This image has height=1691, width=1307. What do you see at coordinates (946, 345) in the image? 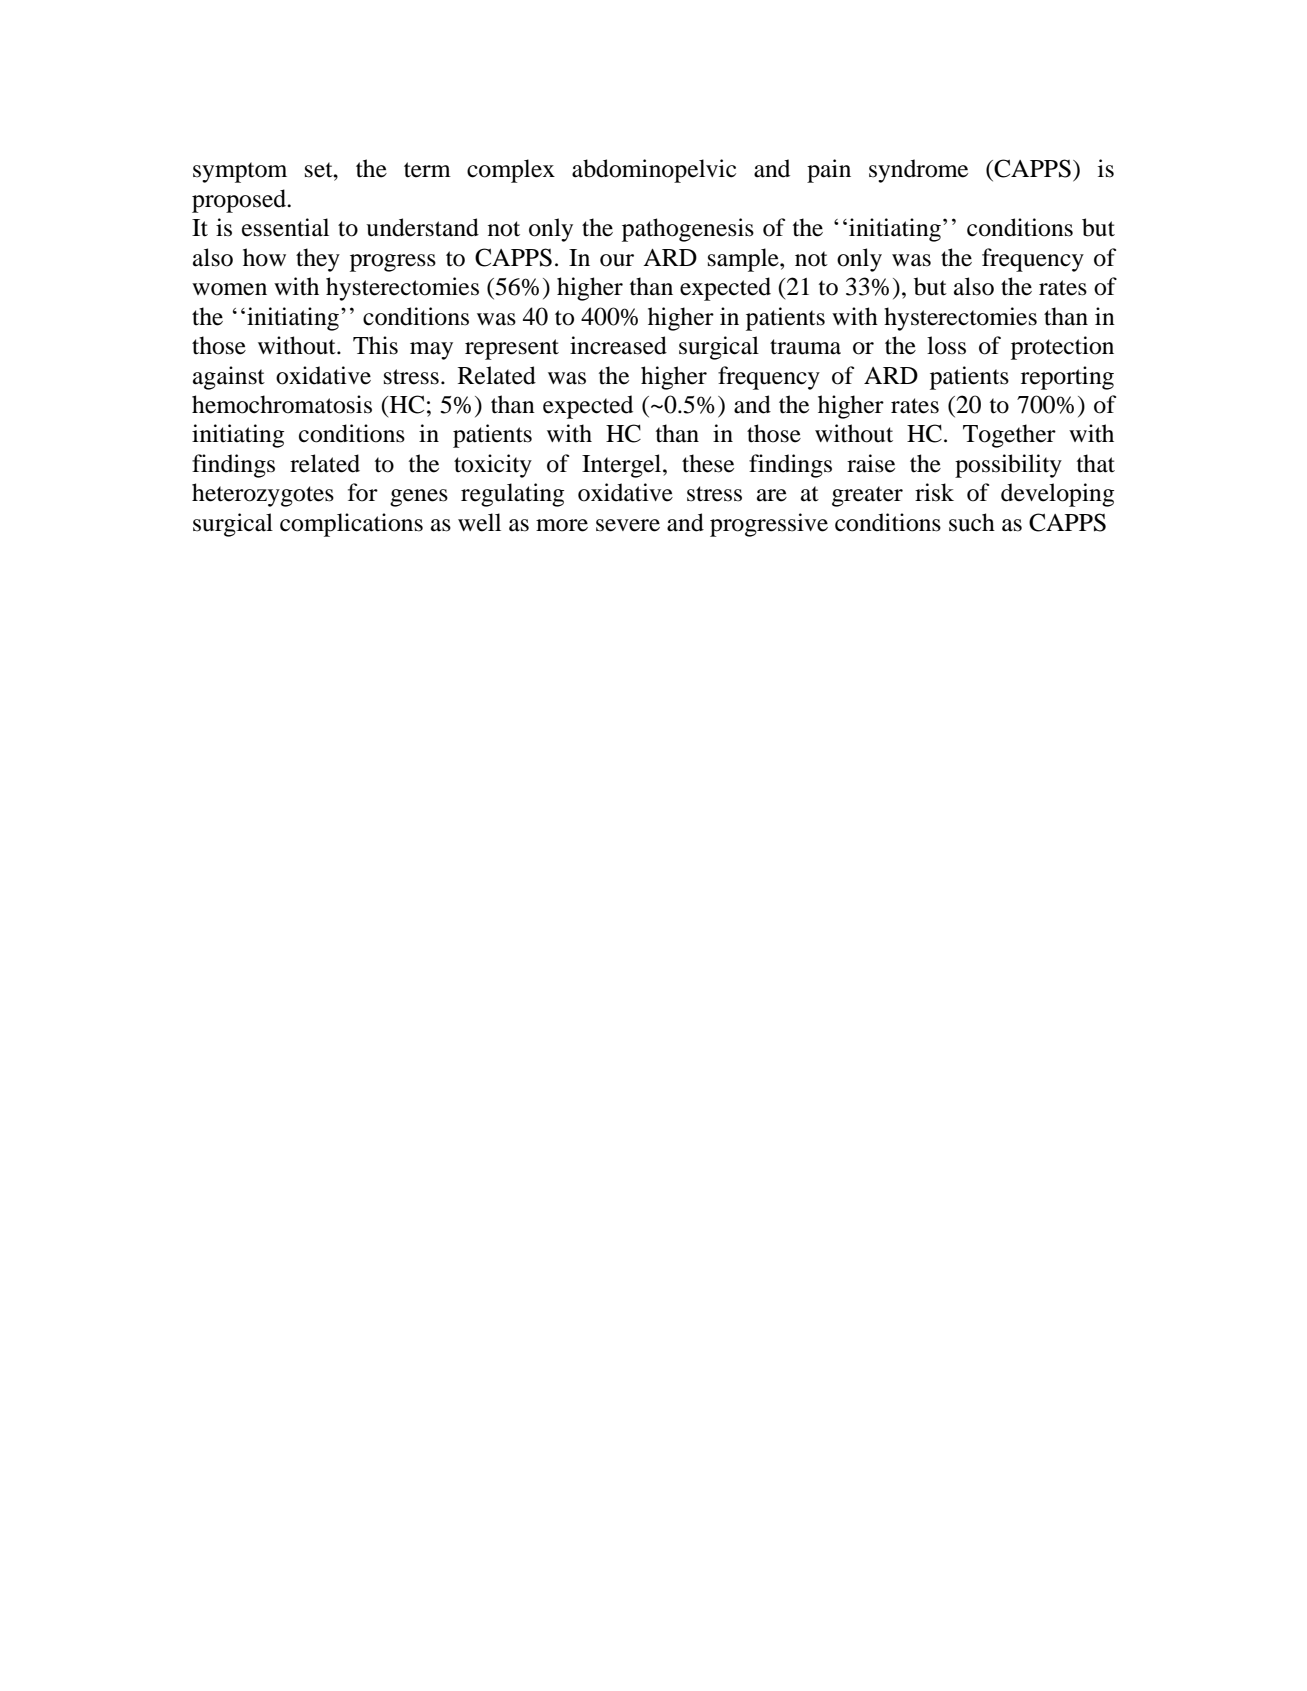
I see `loss` at bounding box center [946, 345].
